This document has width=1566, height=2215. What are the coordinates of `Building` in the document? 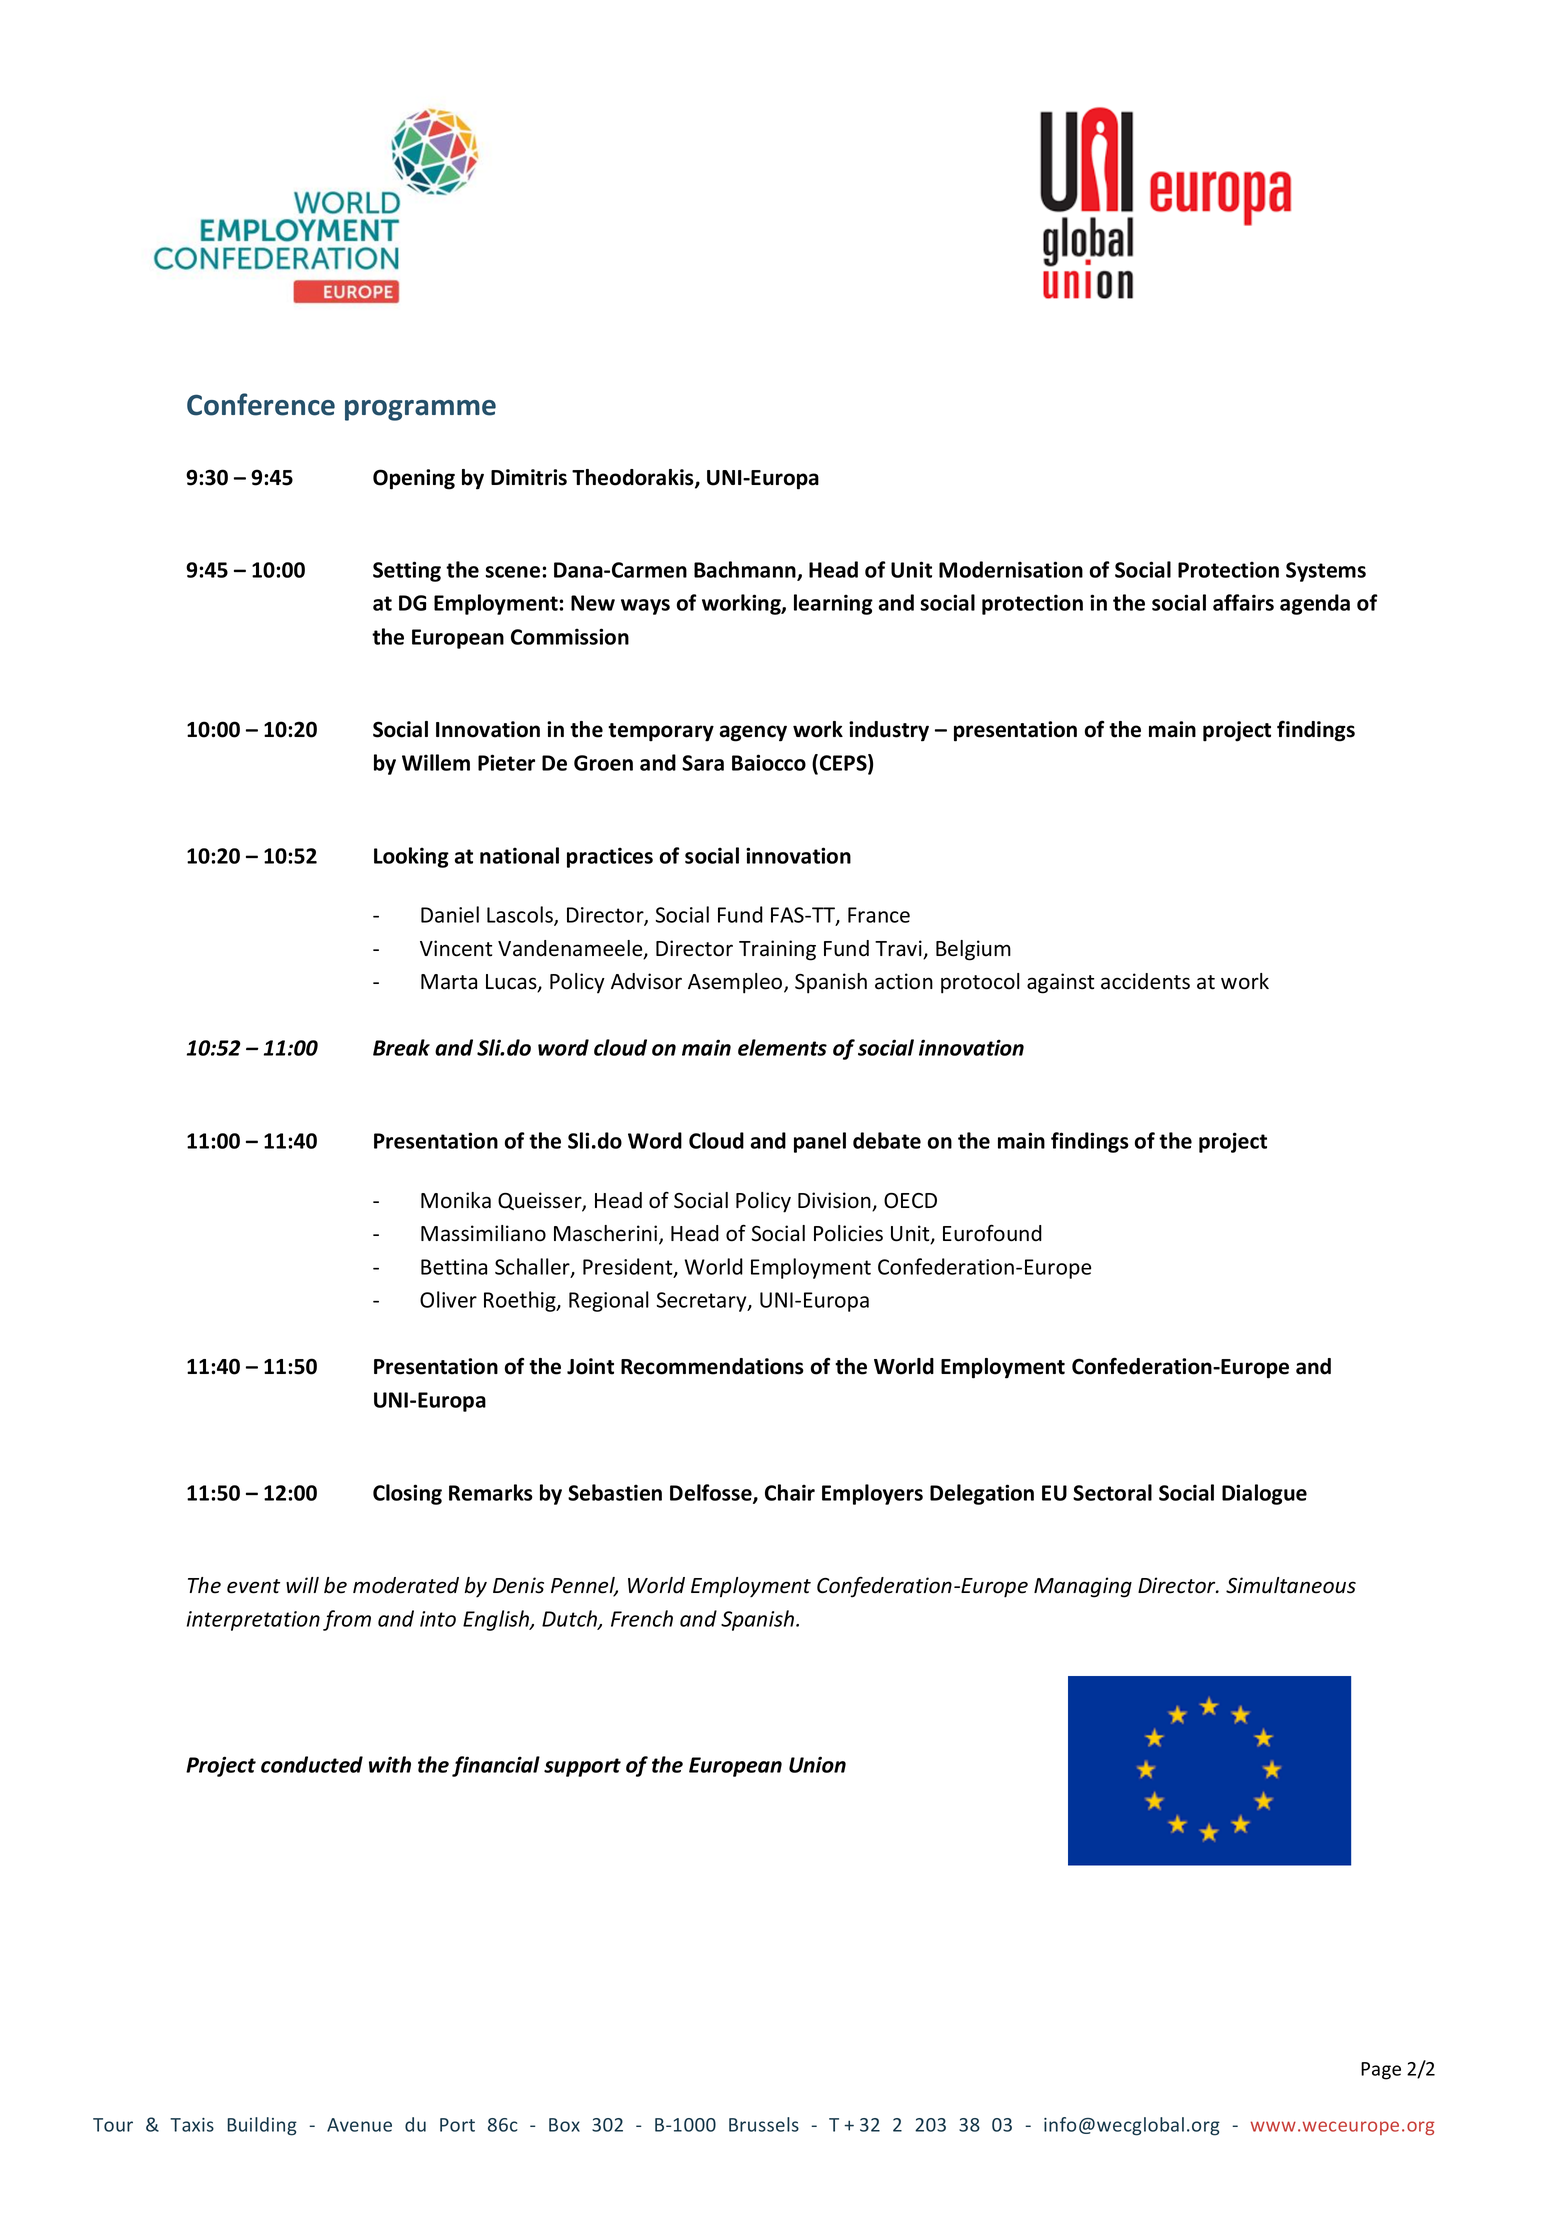 It's located at (262, 2126).
